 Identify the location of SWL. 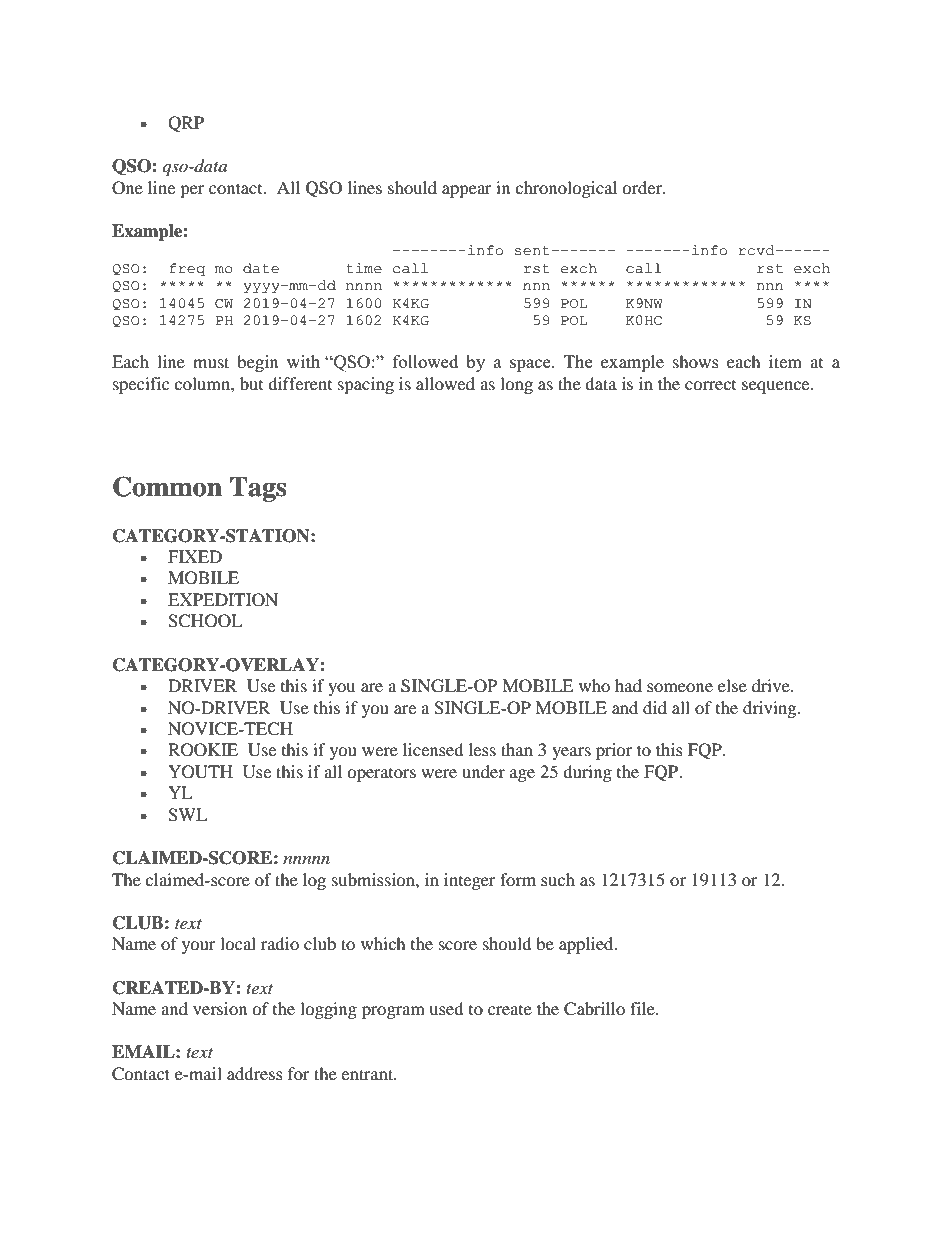
(187, 815).
